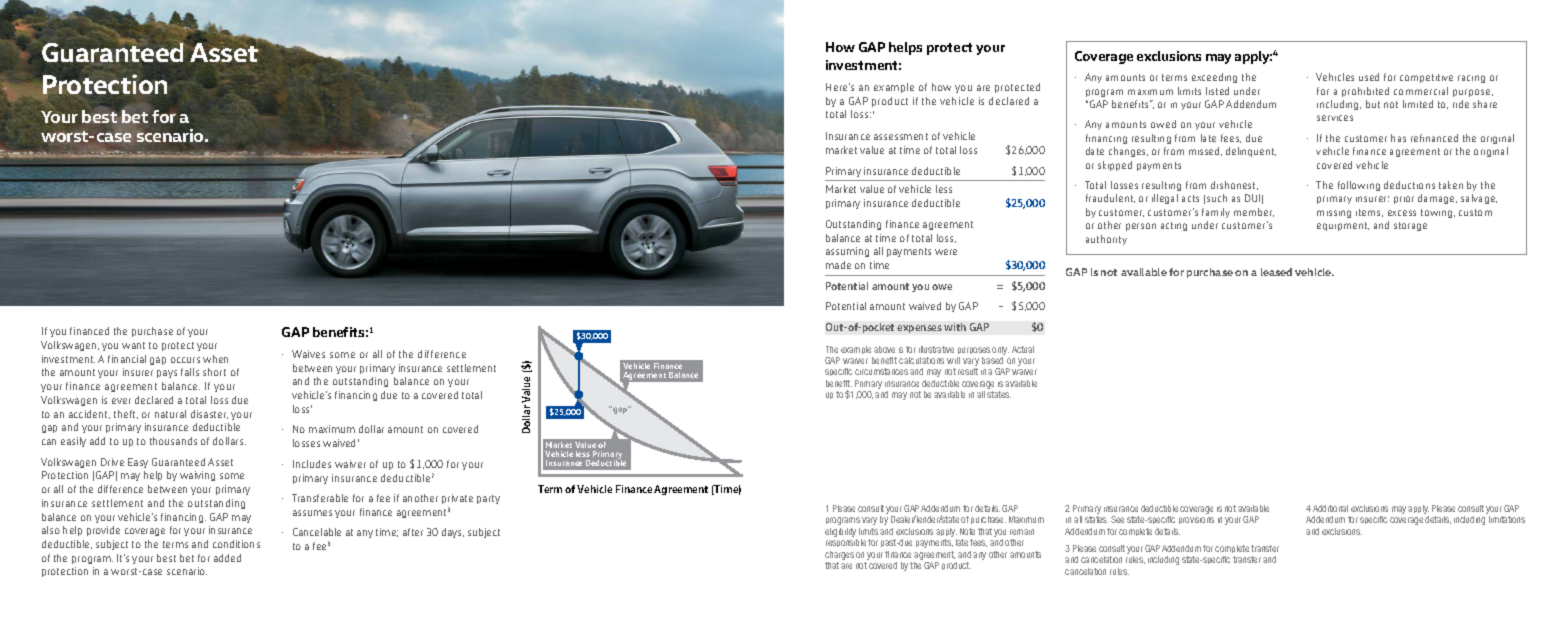 The image size is (1568, 618). Describe the element at coordinates (236, 544) in the image. I see `conditions` at that location.
